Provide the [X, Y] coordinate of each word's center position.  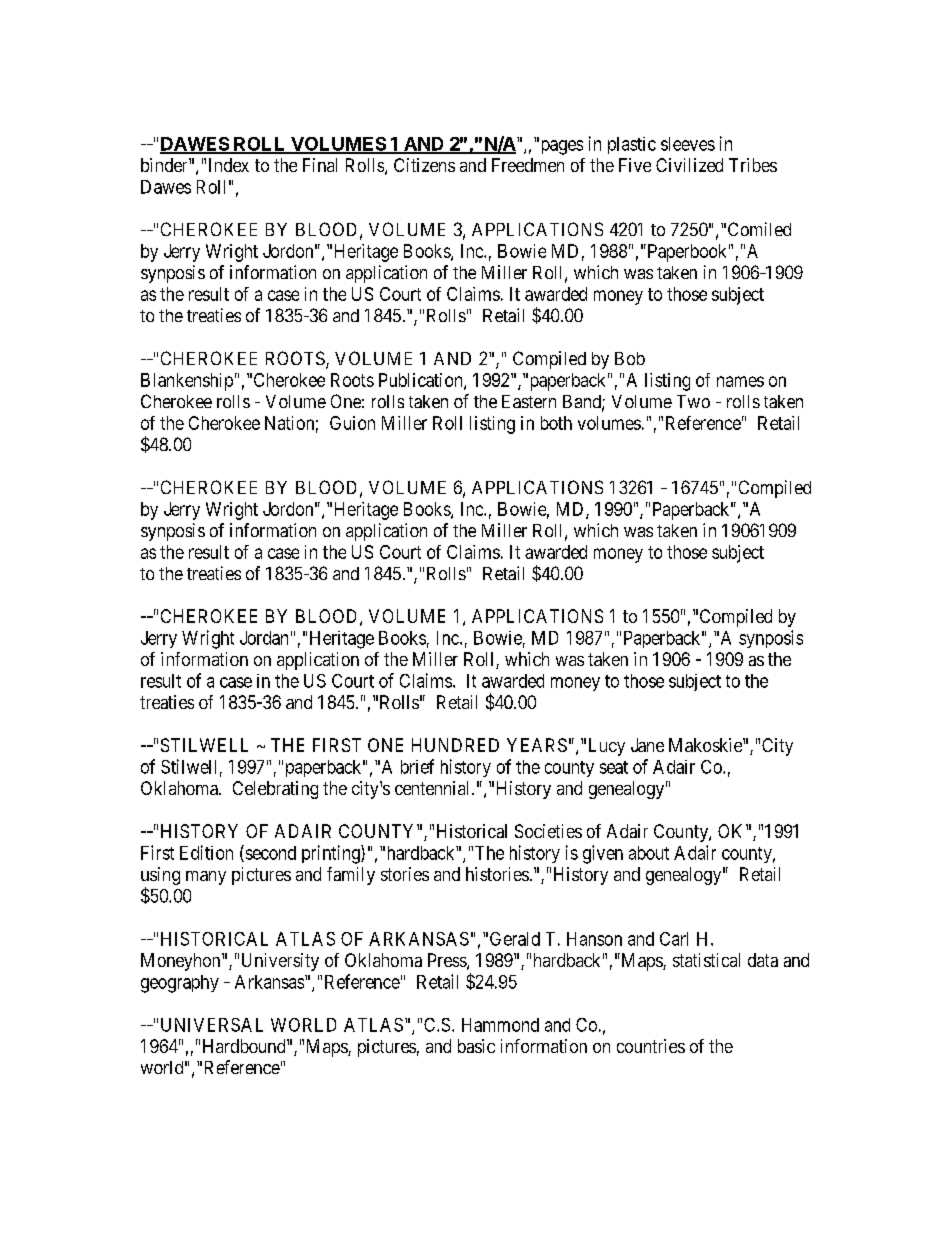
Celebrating [275, 790]
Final [320, 165]
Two [693, 401]
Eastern [529, 401]
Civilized [689, 165]
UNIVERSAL [212, 1025]
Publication [422, 381]
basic [476, 1046]
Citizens [424, 165]
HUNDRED [455, 745]
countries [651, 1046]
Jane [647, 745]
